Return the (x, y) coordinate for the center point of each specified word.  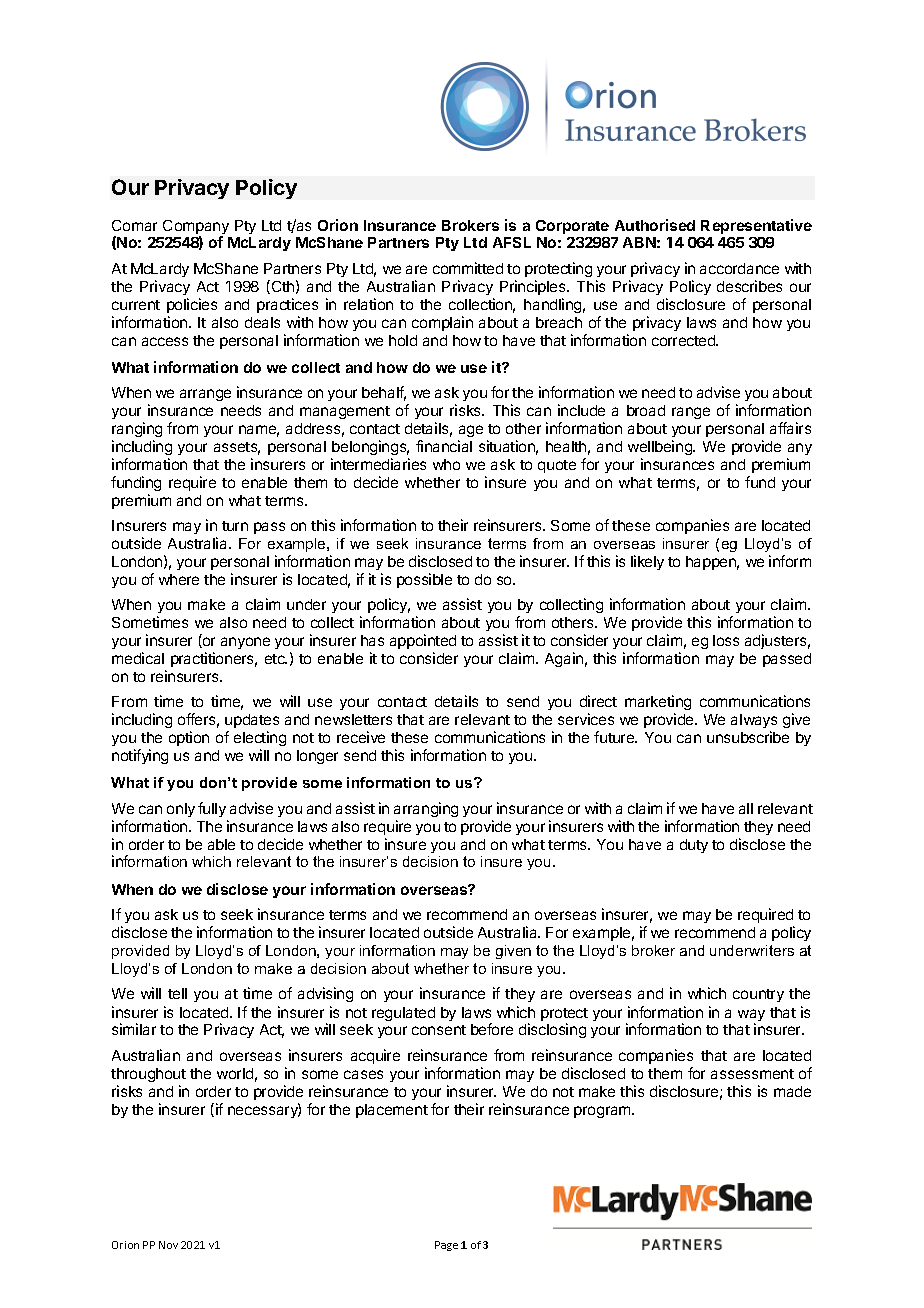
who (446, 464)
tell (177, 993)
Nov (168, 1245)
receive (361, 737)
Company (196, 228)
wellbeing (661, 447)
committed (468, 268)
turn (235, 526)
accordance (739, 268)
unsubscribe (748, 737)
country (758, 995)
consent (439, 1030)
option (189, 738)
